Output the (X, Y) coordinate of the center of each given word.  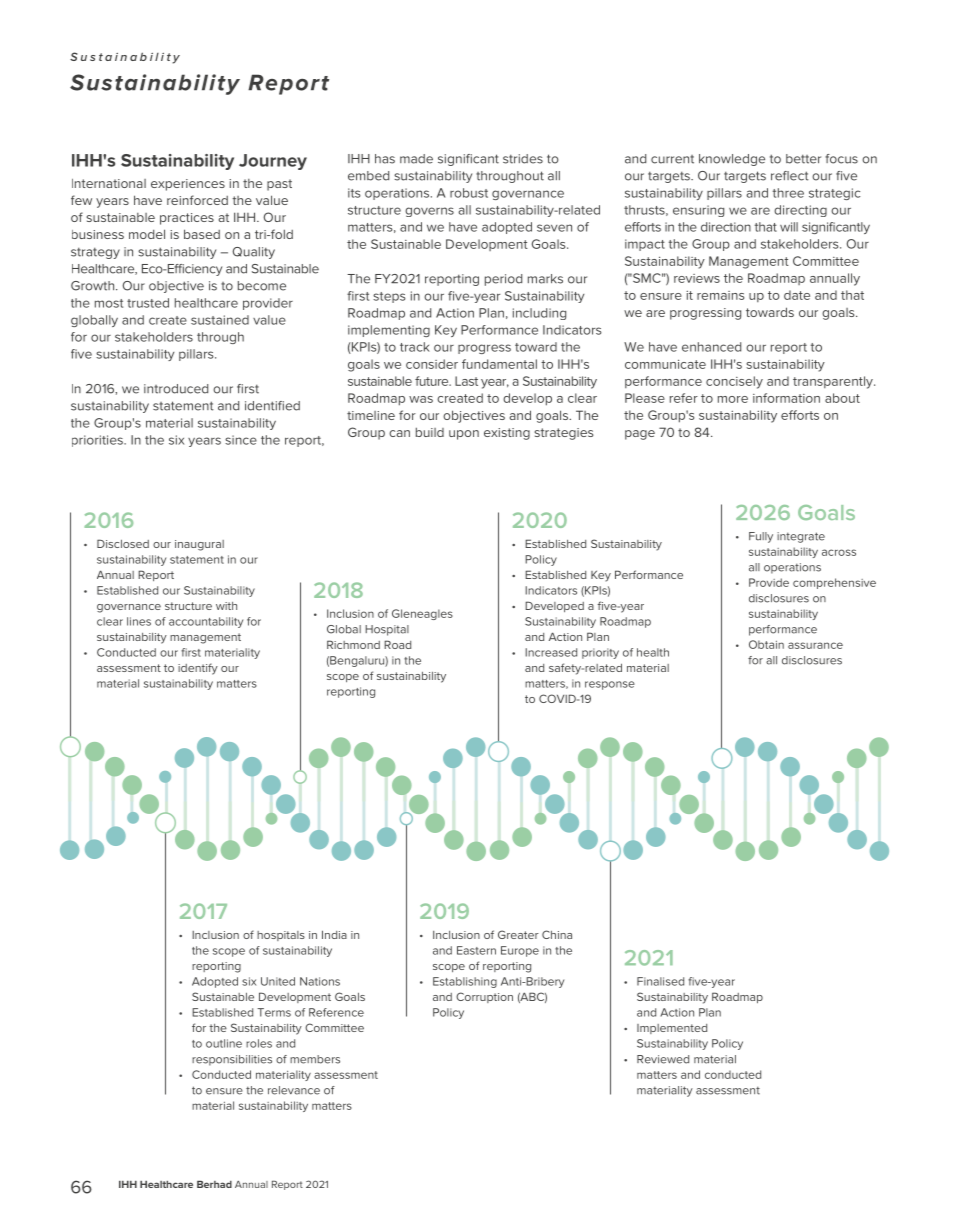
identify (198, 669)
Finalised (660, 981)
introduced (176, 389)
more (733, 399)
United (278, 981)
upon (464, 435)
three (788, 193)
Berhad (214, 1184)
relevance (294, 1090)
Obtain (766, 644)
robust (469, 193)
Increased (551, 652)
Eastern (476, 950)
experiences (188, 185)
